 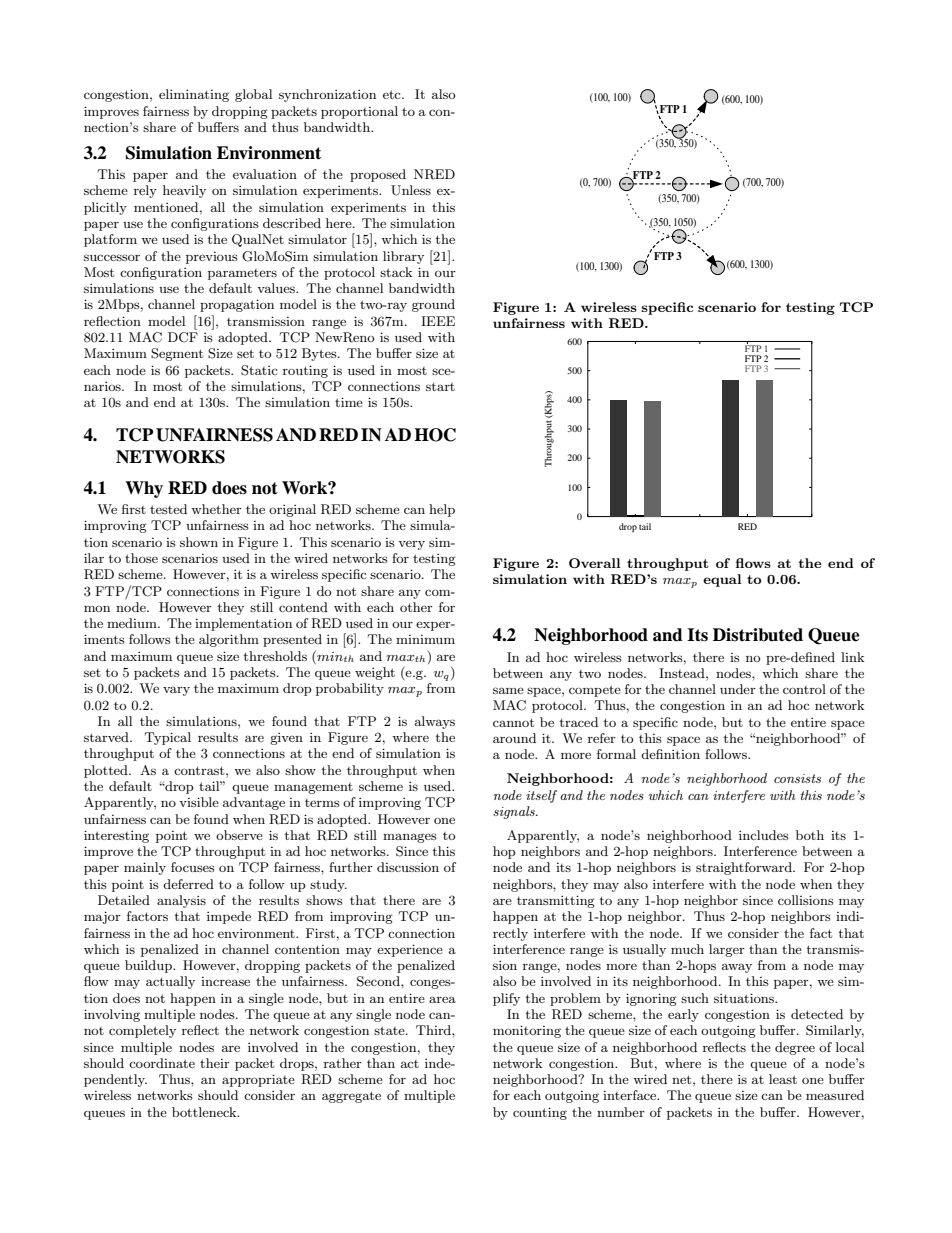 I want to click on Unless, so click(x=411, y=190).
